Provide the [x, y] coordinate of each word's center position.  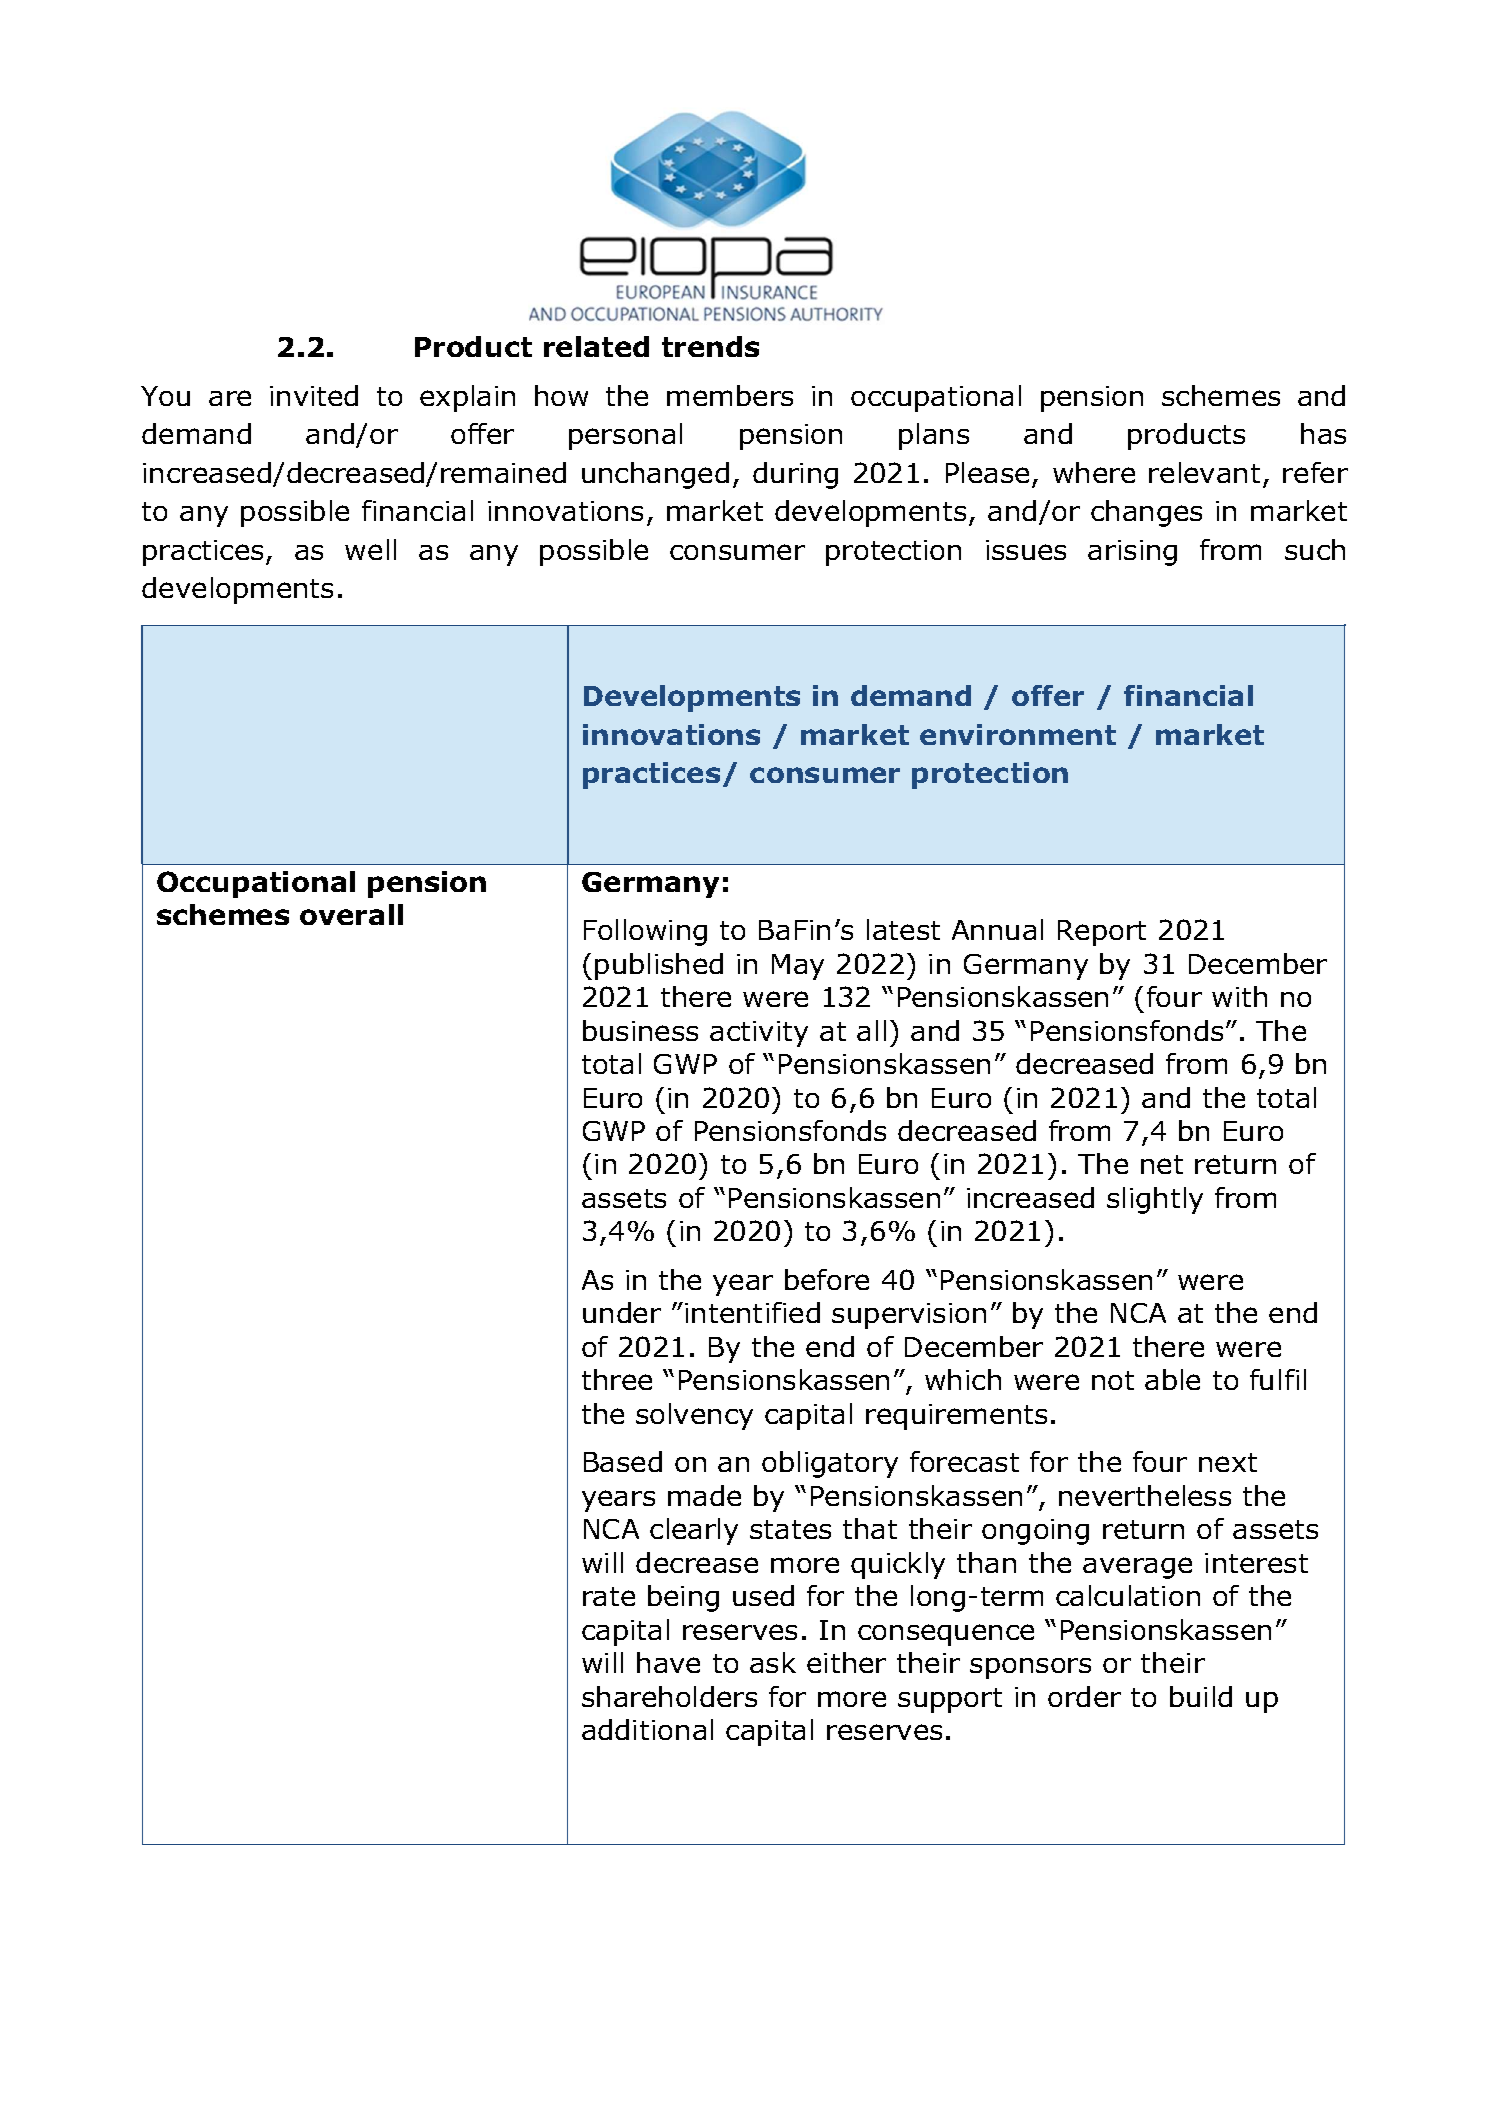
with [1239, 996]
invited [314, 395]
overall [351, 914]
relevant [1204, 472]
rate [609, 1596]
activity [759, 1034]
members [730, 395]
